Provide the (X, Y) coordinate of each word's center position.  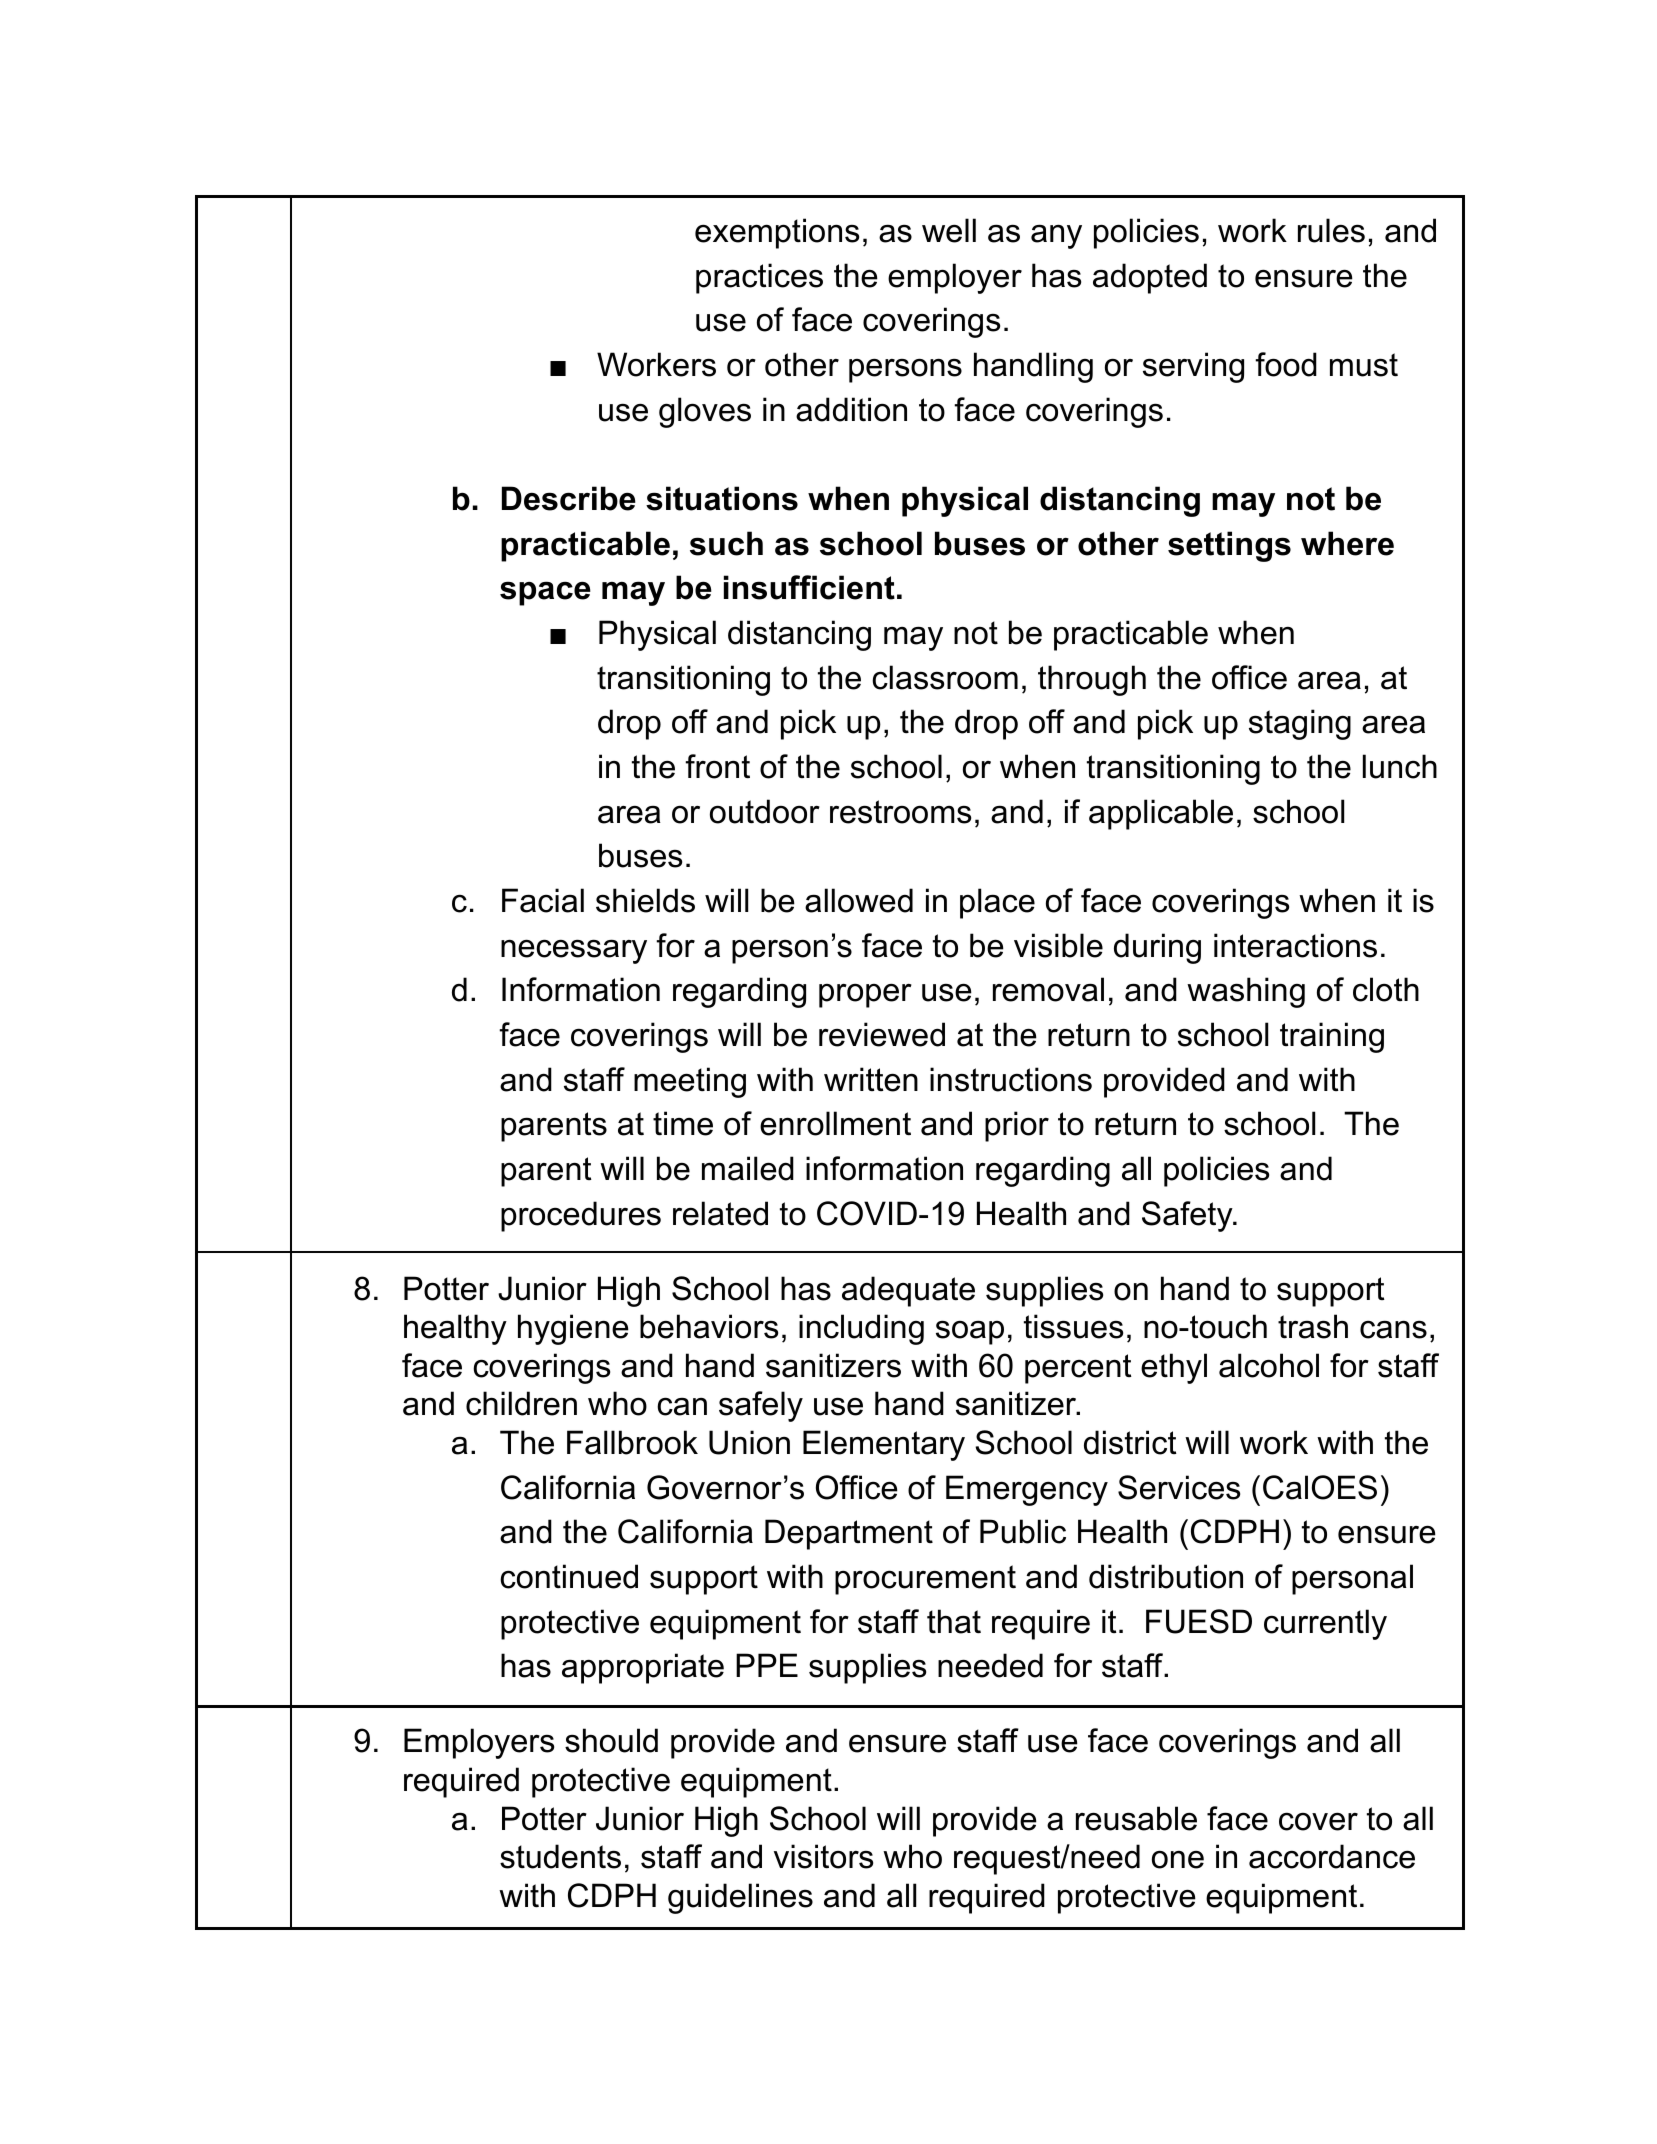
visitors (823, 1856)
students (560, 1856)
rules (1331, 230)
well (949, 230)
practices (759, 278)
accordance (1332, 1856)
